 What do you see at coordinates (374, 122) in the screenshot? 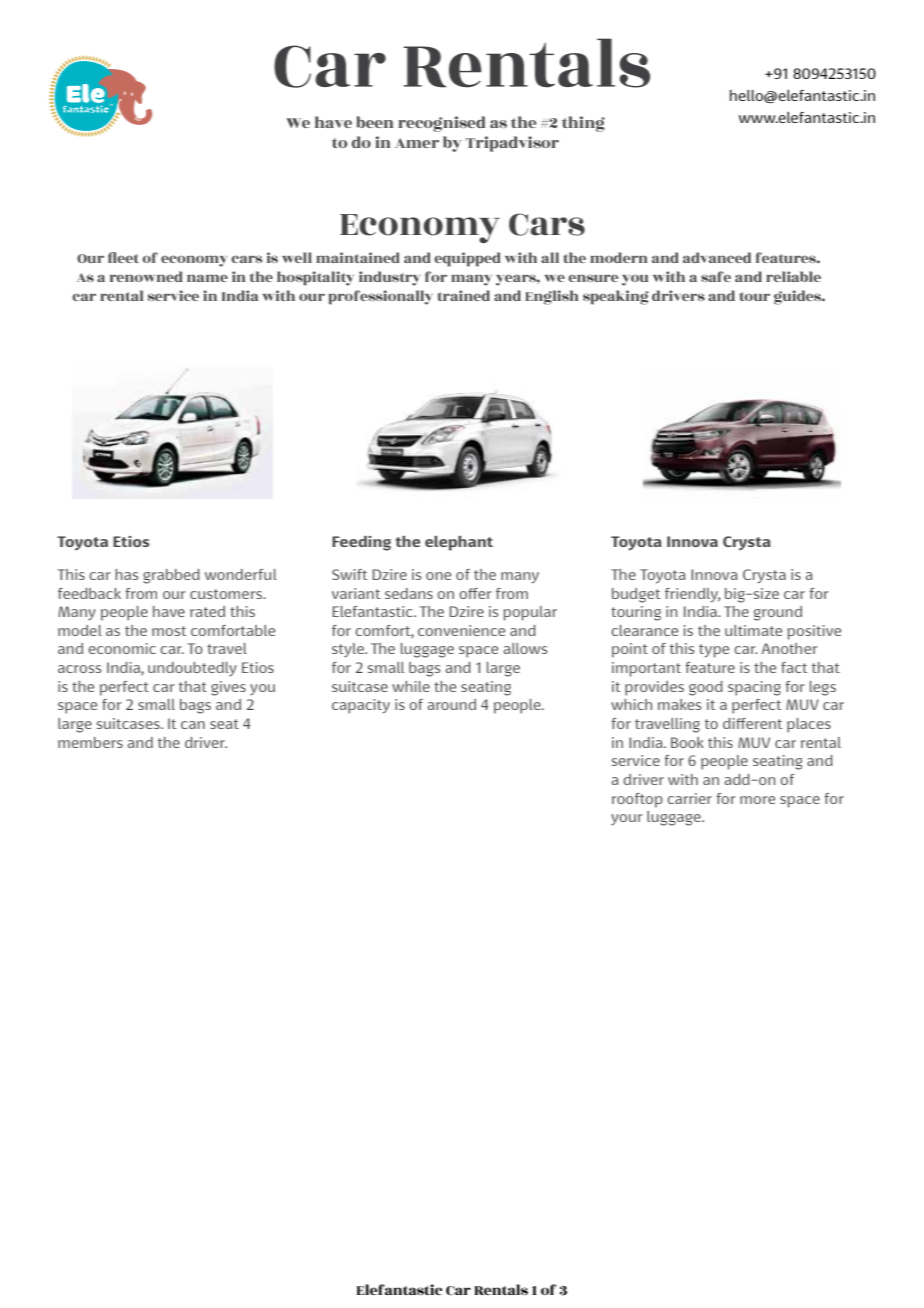
I see `been` at bounding box center [374, 122].
